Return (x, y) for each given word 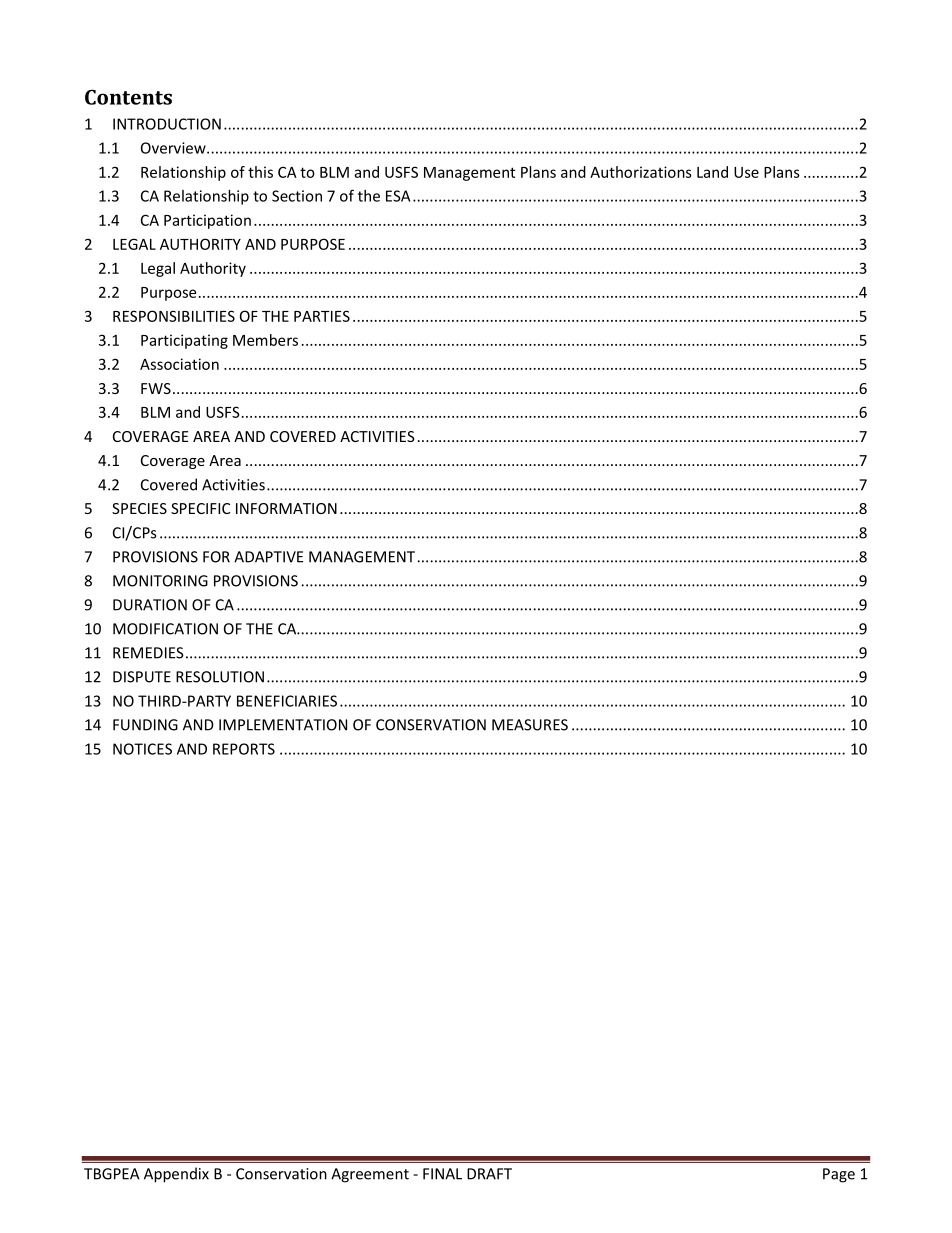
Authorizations (641, 172)
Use (746, 172)
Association (179, 364)
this (260, 172)
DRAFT (489, 1174)
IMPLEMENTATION (283, 725)
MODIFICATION (165, 629)
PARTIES (322, 316)
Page (839, 1175)
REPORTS (244, 749)
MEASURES (530, 725)
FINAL (442, 1174)
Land (712, 172)
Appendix (176, 1175)
